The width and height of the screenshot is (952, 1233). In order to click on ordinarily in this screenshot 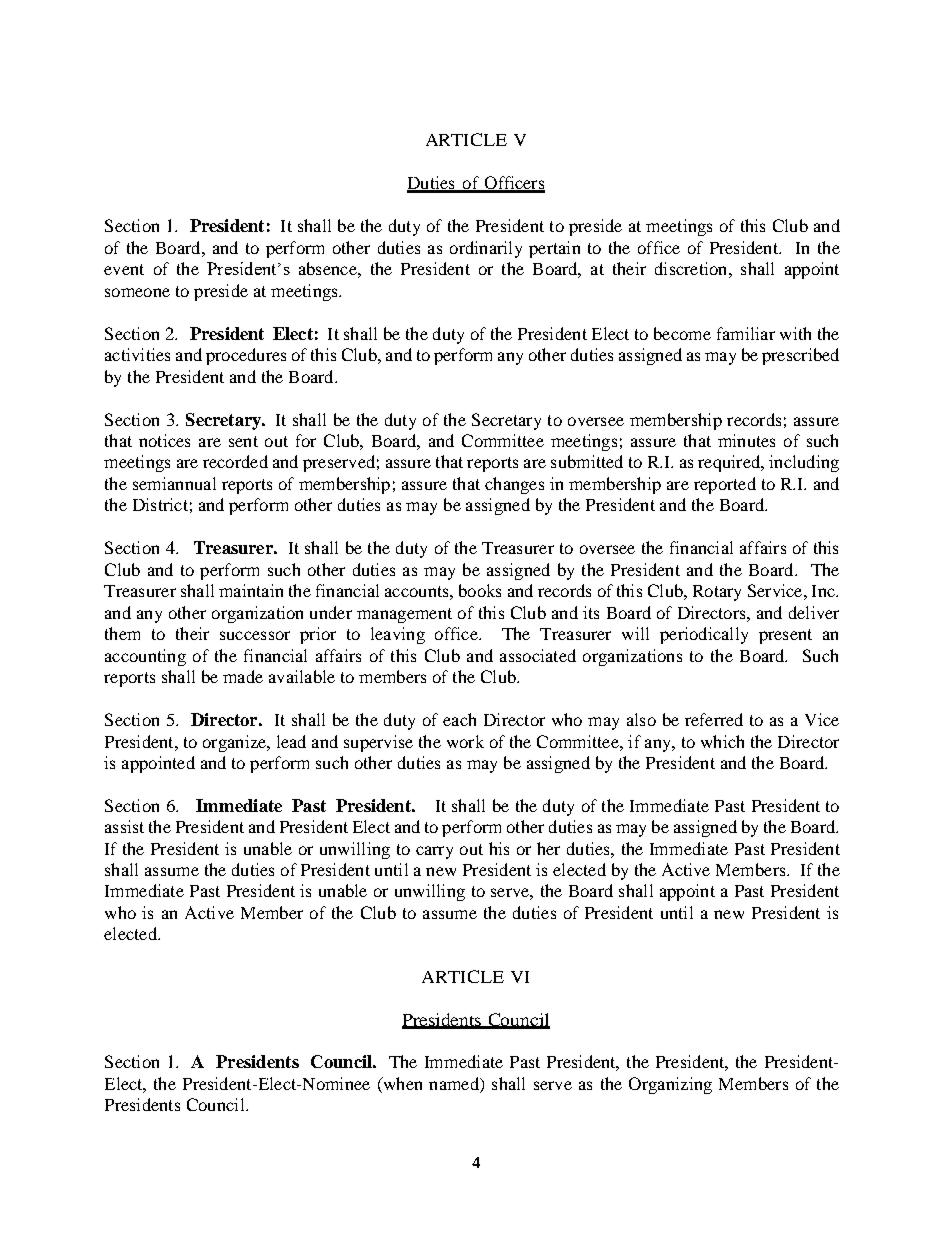, I will do `click(486, 249)`.
